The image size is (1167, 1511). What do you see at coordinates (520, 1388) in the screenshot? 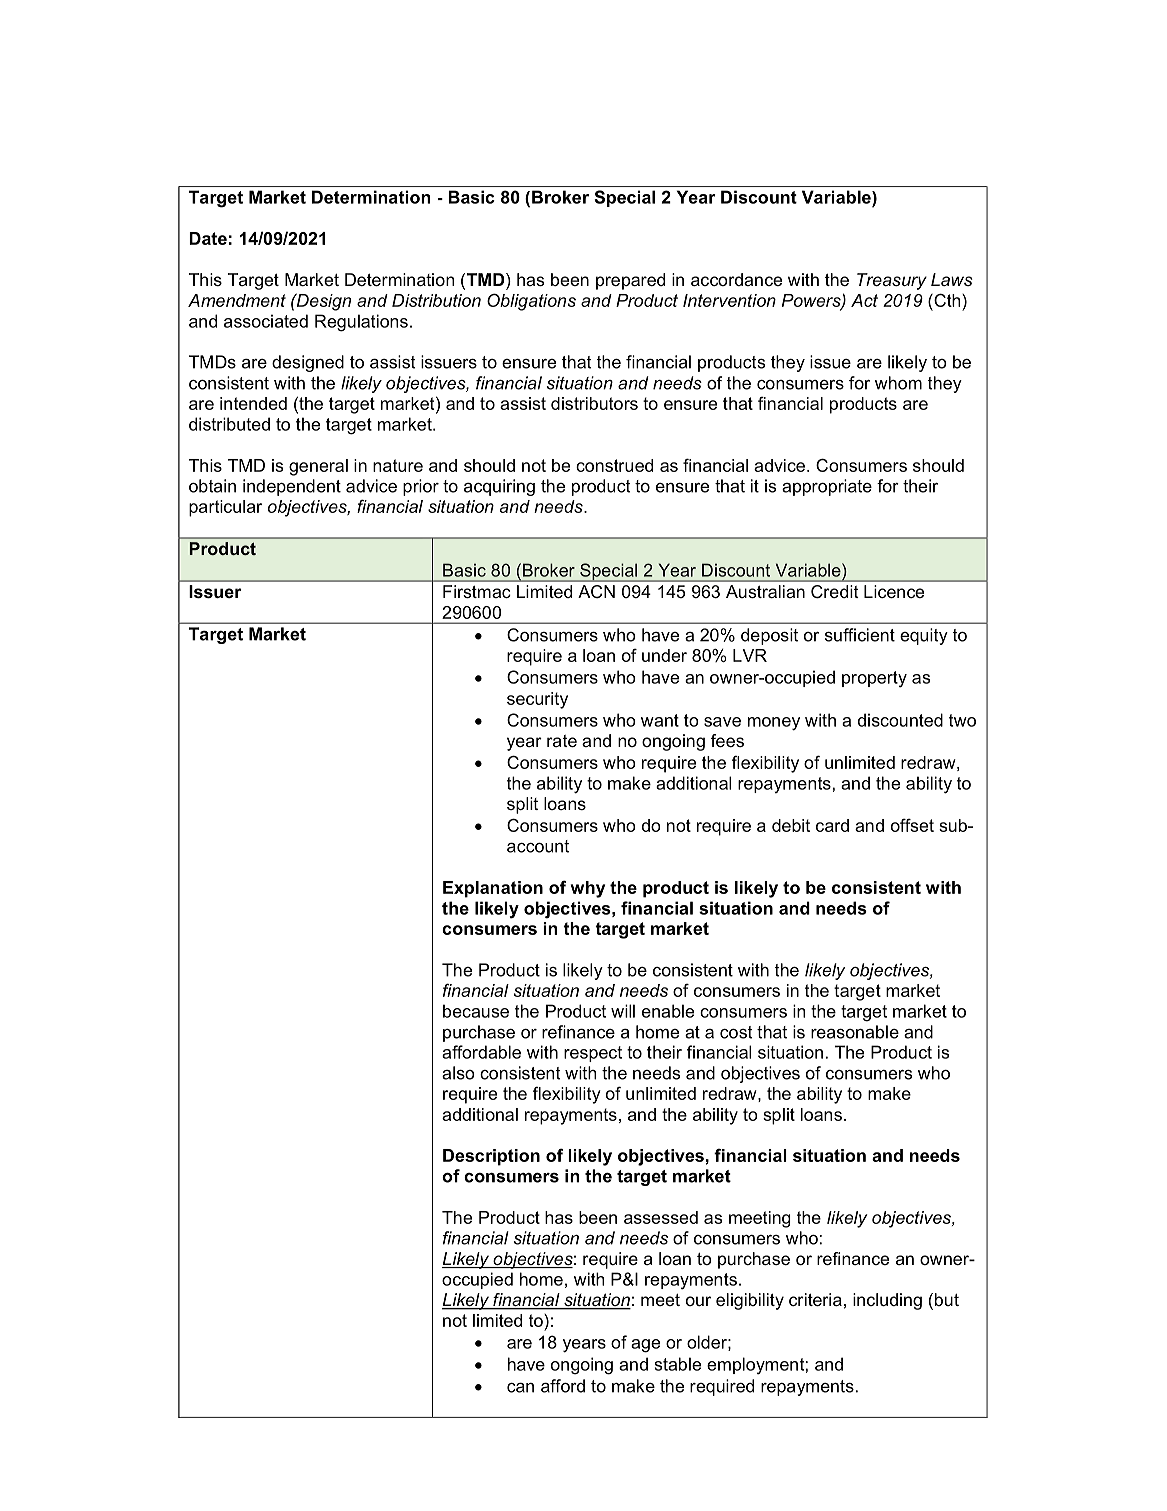
I see `can` at bounding box center [520, 1388].
